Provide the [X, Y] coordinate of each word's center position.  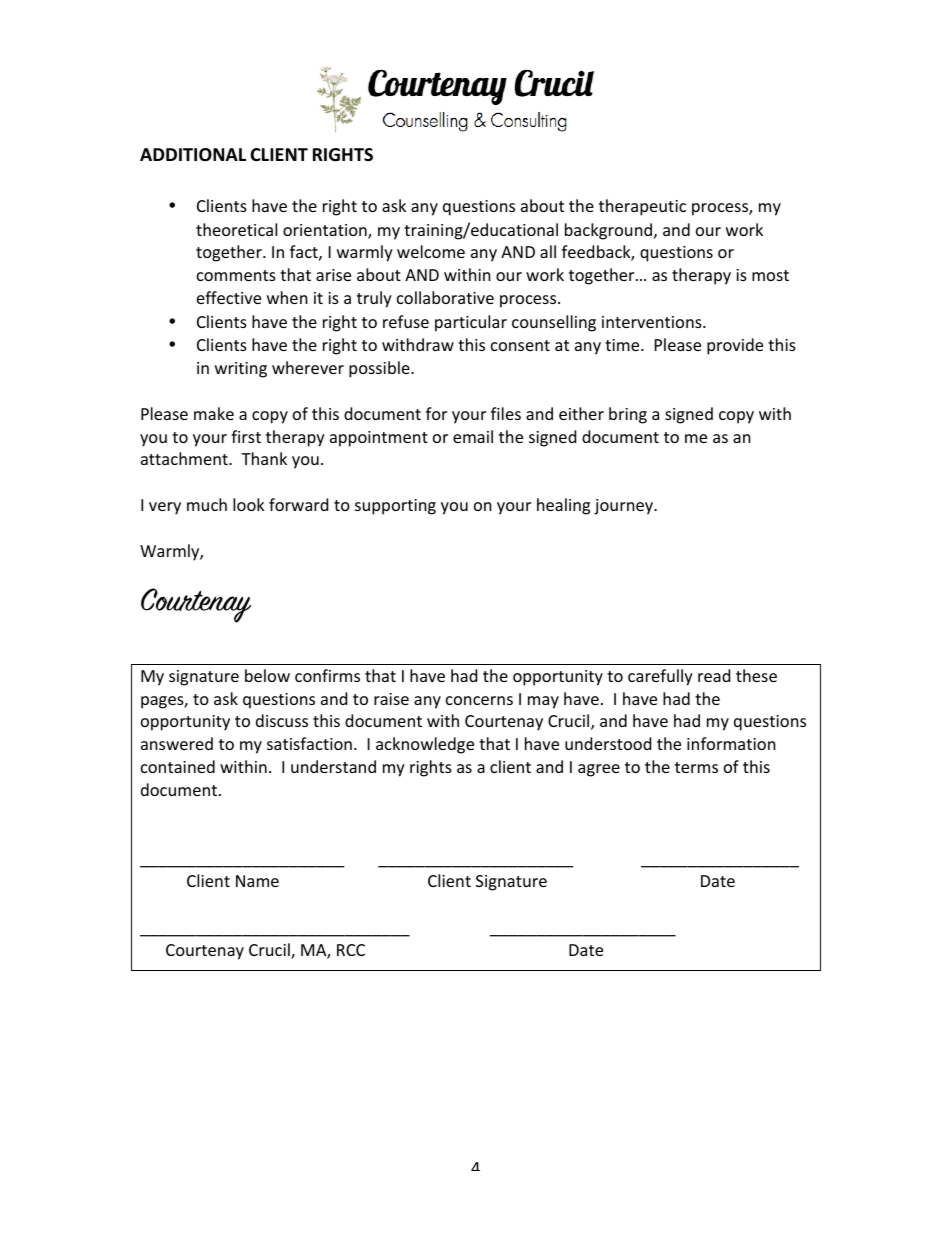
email [473, 436]
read [714, 675]
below [267, 675]
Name [257, 881]
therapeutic [642, 207]
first [246, 436]
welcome [431, 251]
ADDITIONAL [193, 155]
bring [628, 415]
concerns [479, 700]
